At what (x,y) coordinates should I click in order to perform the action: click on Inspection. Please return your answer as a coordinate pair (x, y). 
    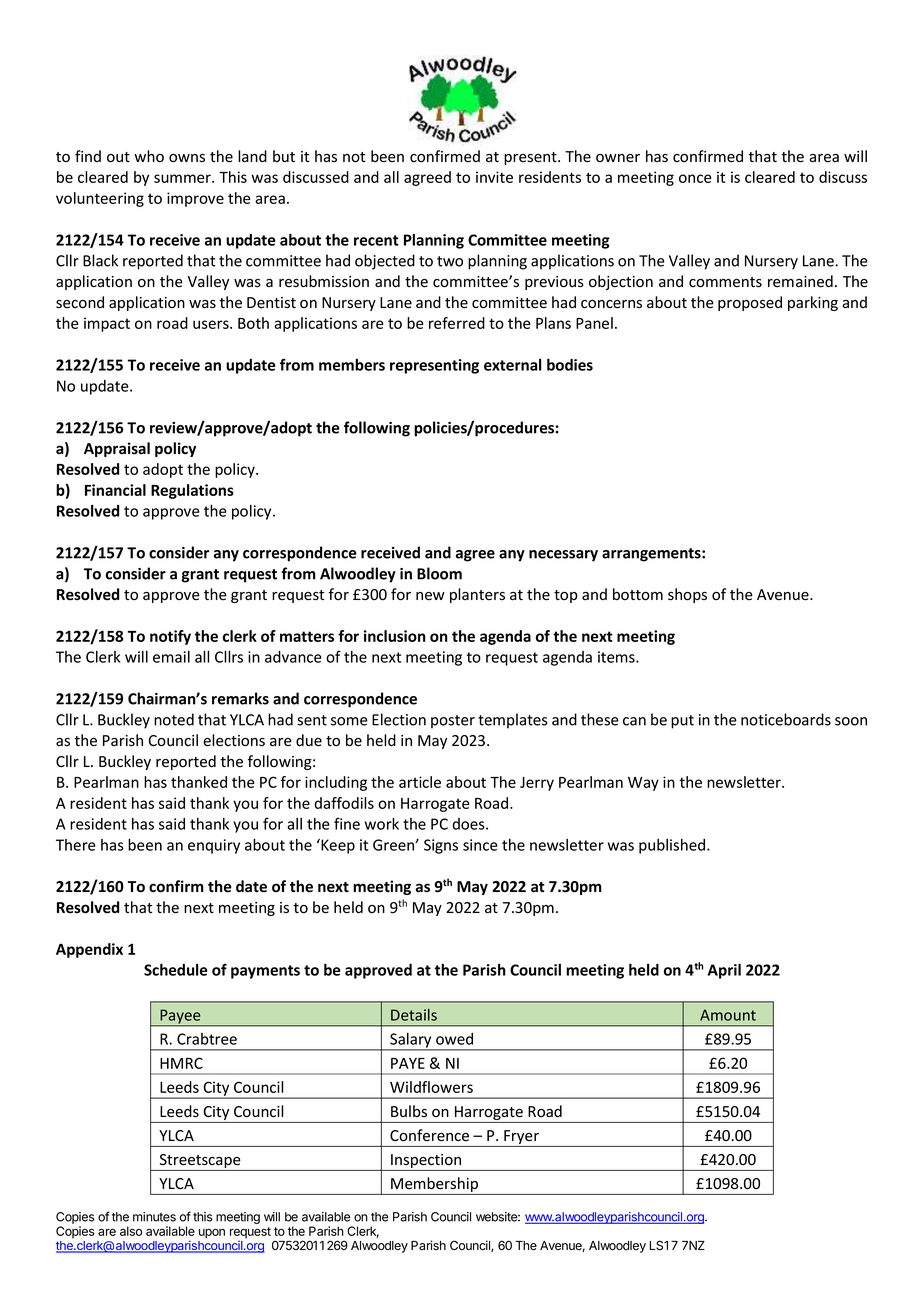
    Looking at the image, I should click on (426, 1162).
